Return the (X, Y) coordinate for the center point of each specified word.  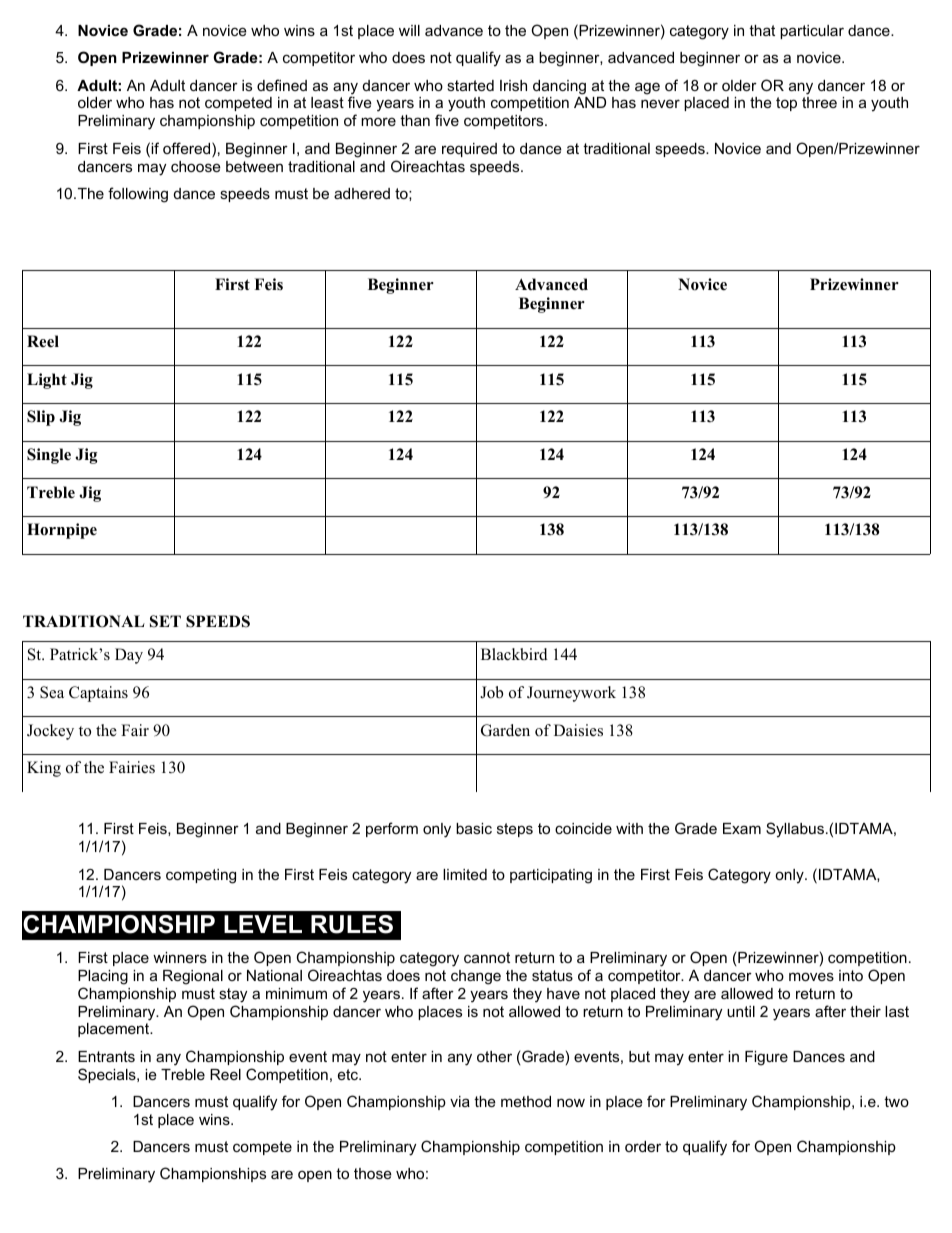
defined (282, 85)
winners (180, 957)
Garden (505, 730)
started (470, 85)
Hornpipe (62, 531)
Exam (742, 828)
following (138, 195)
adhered (362, 193)
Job (491, 692)
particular (812, 32)
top (786, 104)
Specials (108, 1075)
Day (129, 656)
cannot (487, 957)
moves (811, 976)
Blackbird (514, 654)
